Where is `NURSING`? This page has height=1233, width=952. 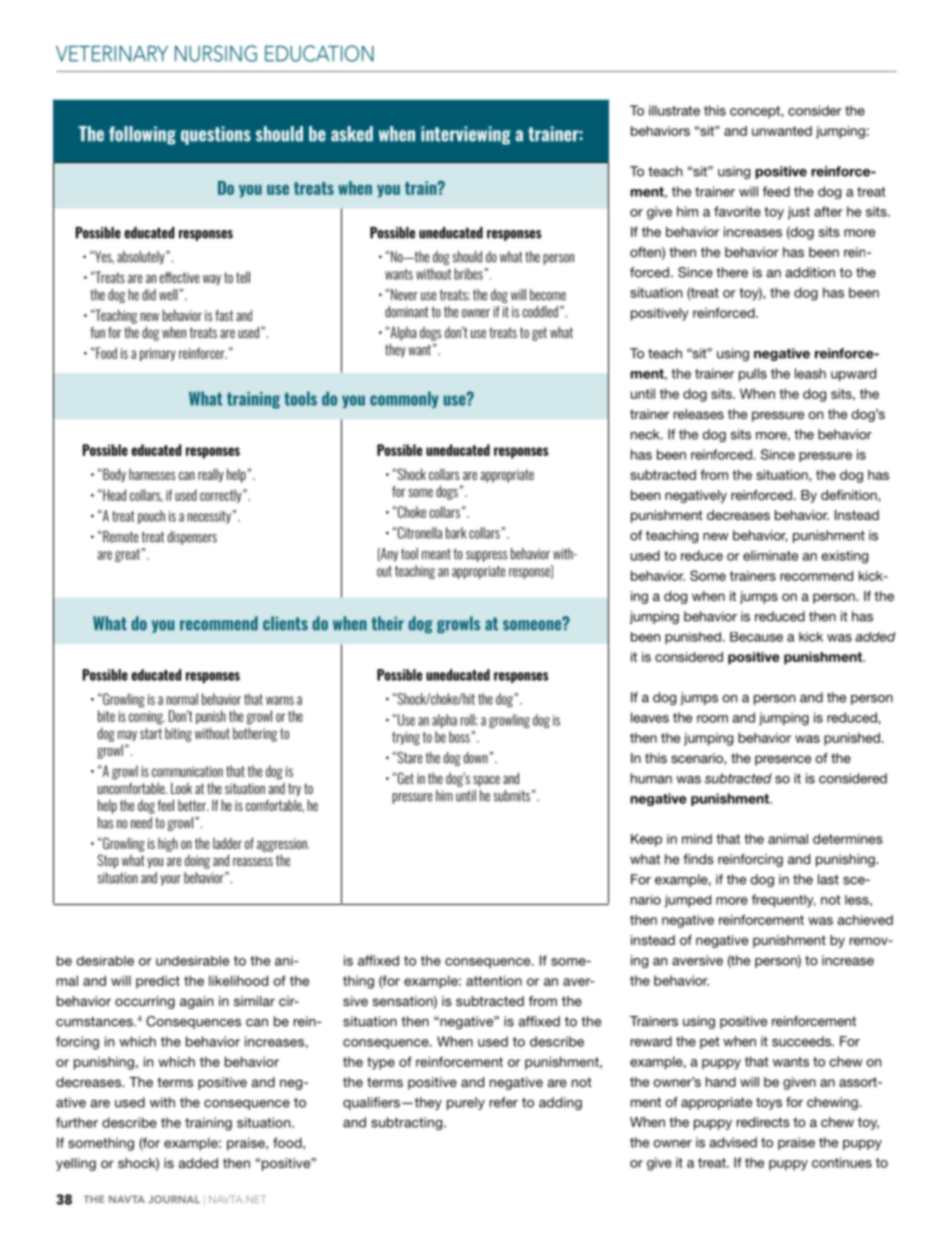
NURSING is located at coordinates (216, 53).
